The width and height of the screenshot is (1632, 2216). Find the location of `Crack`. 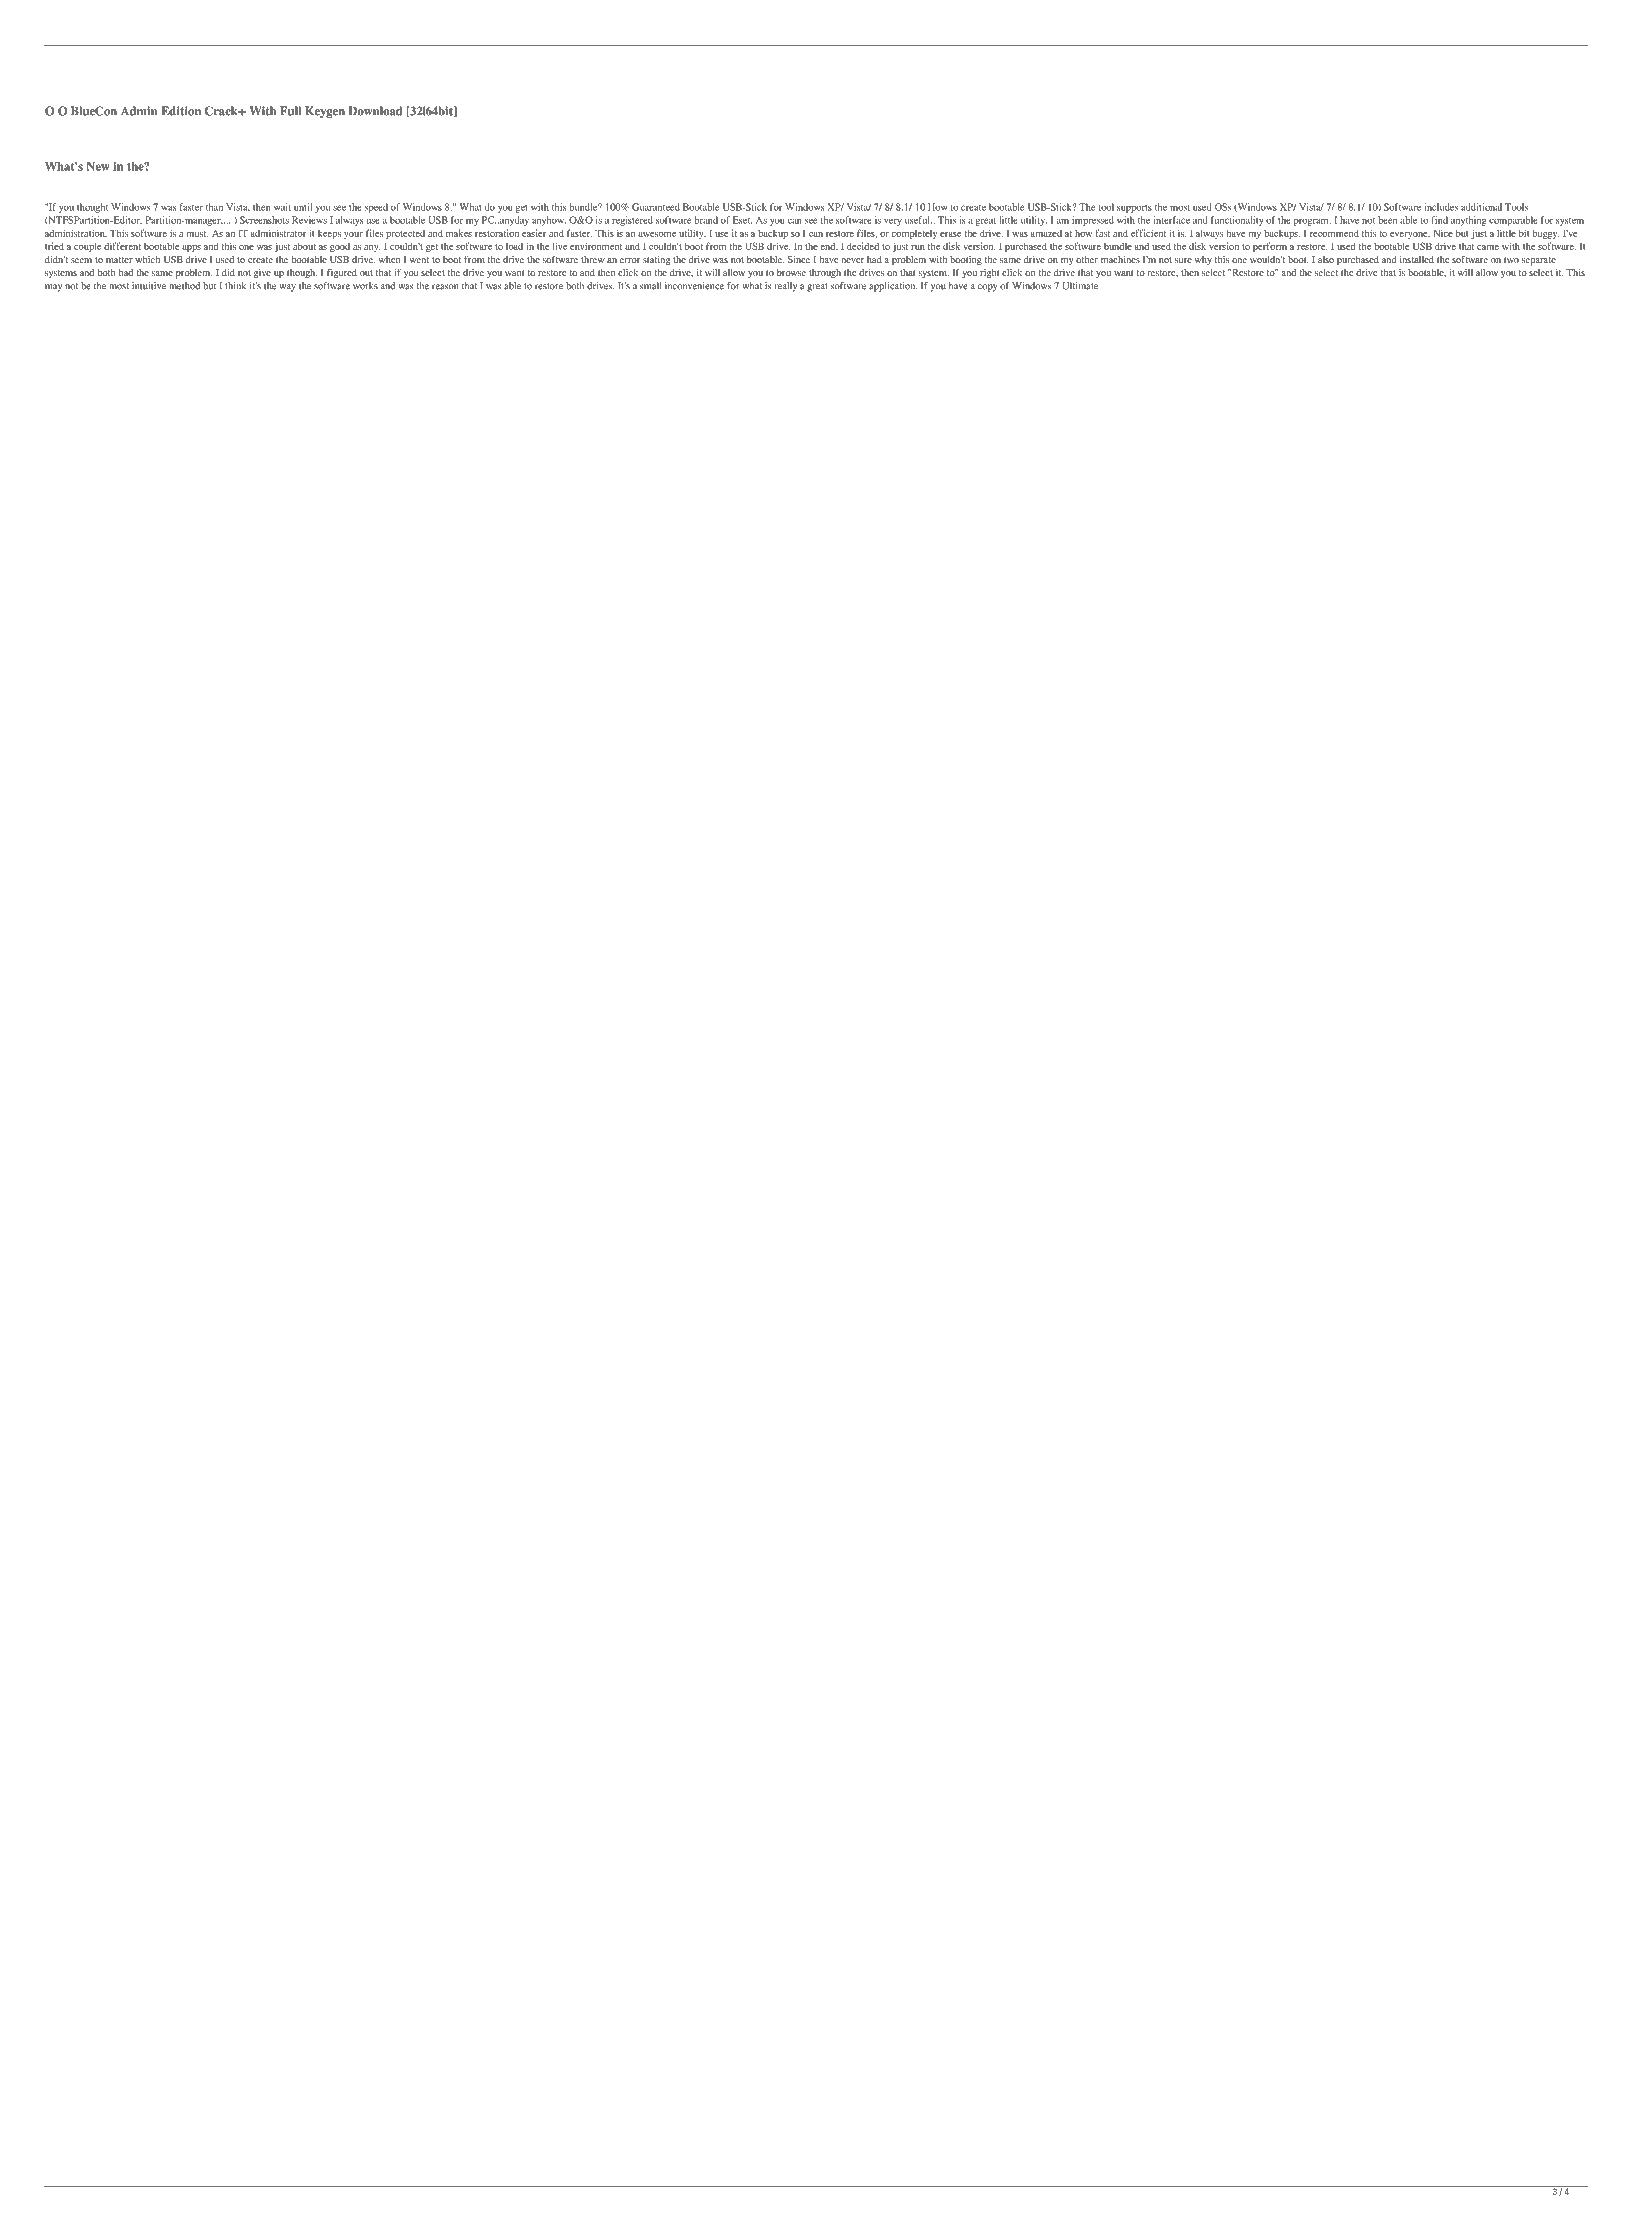

Crack is located at coordinates (222, 111).
